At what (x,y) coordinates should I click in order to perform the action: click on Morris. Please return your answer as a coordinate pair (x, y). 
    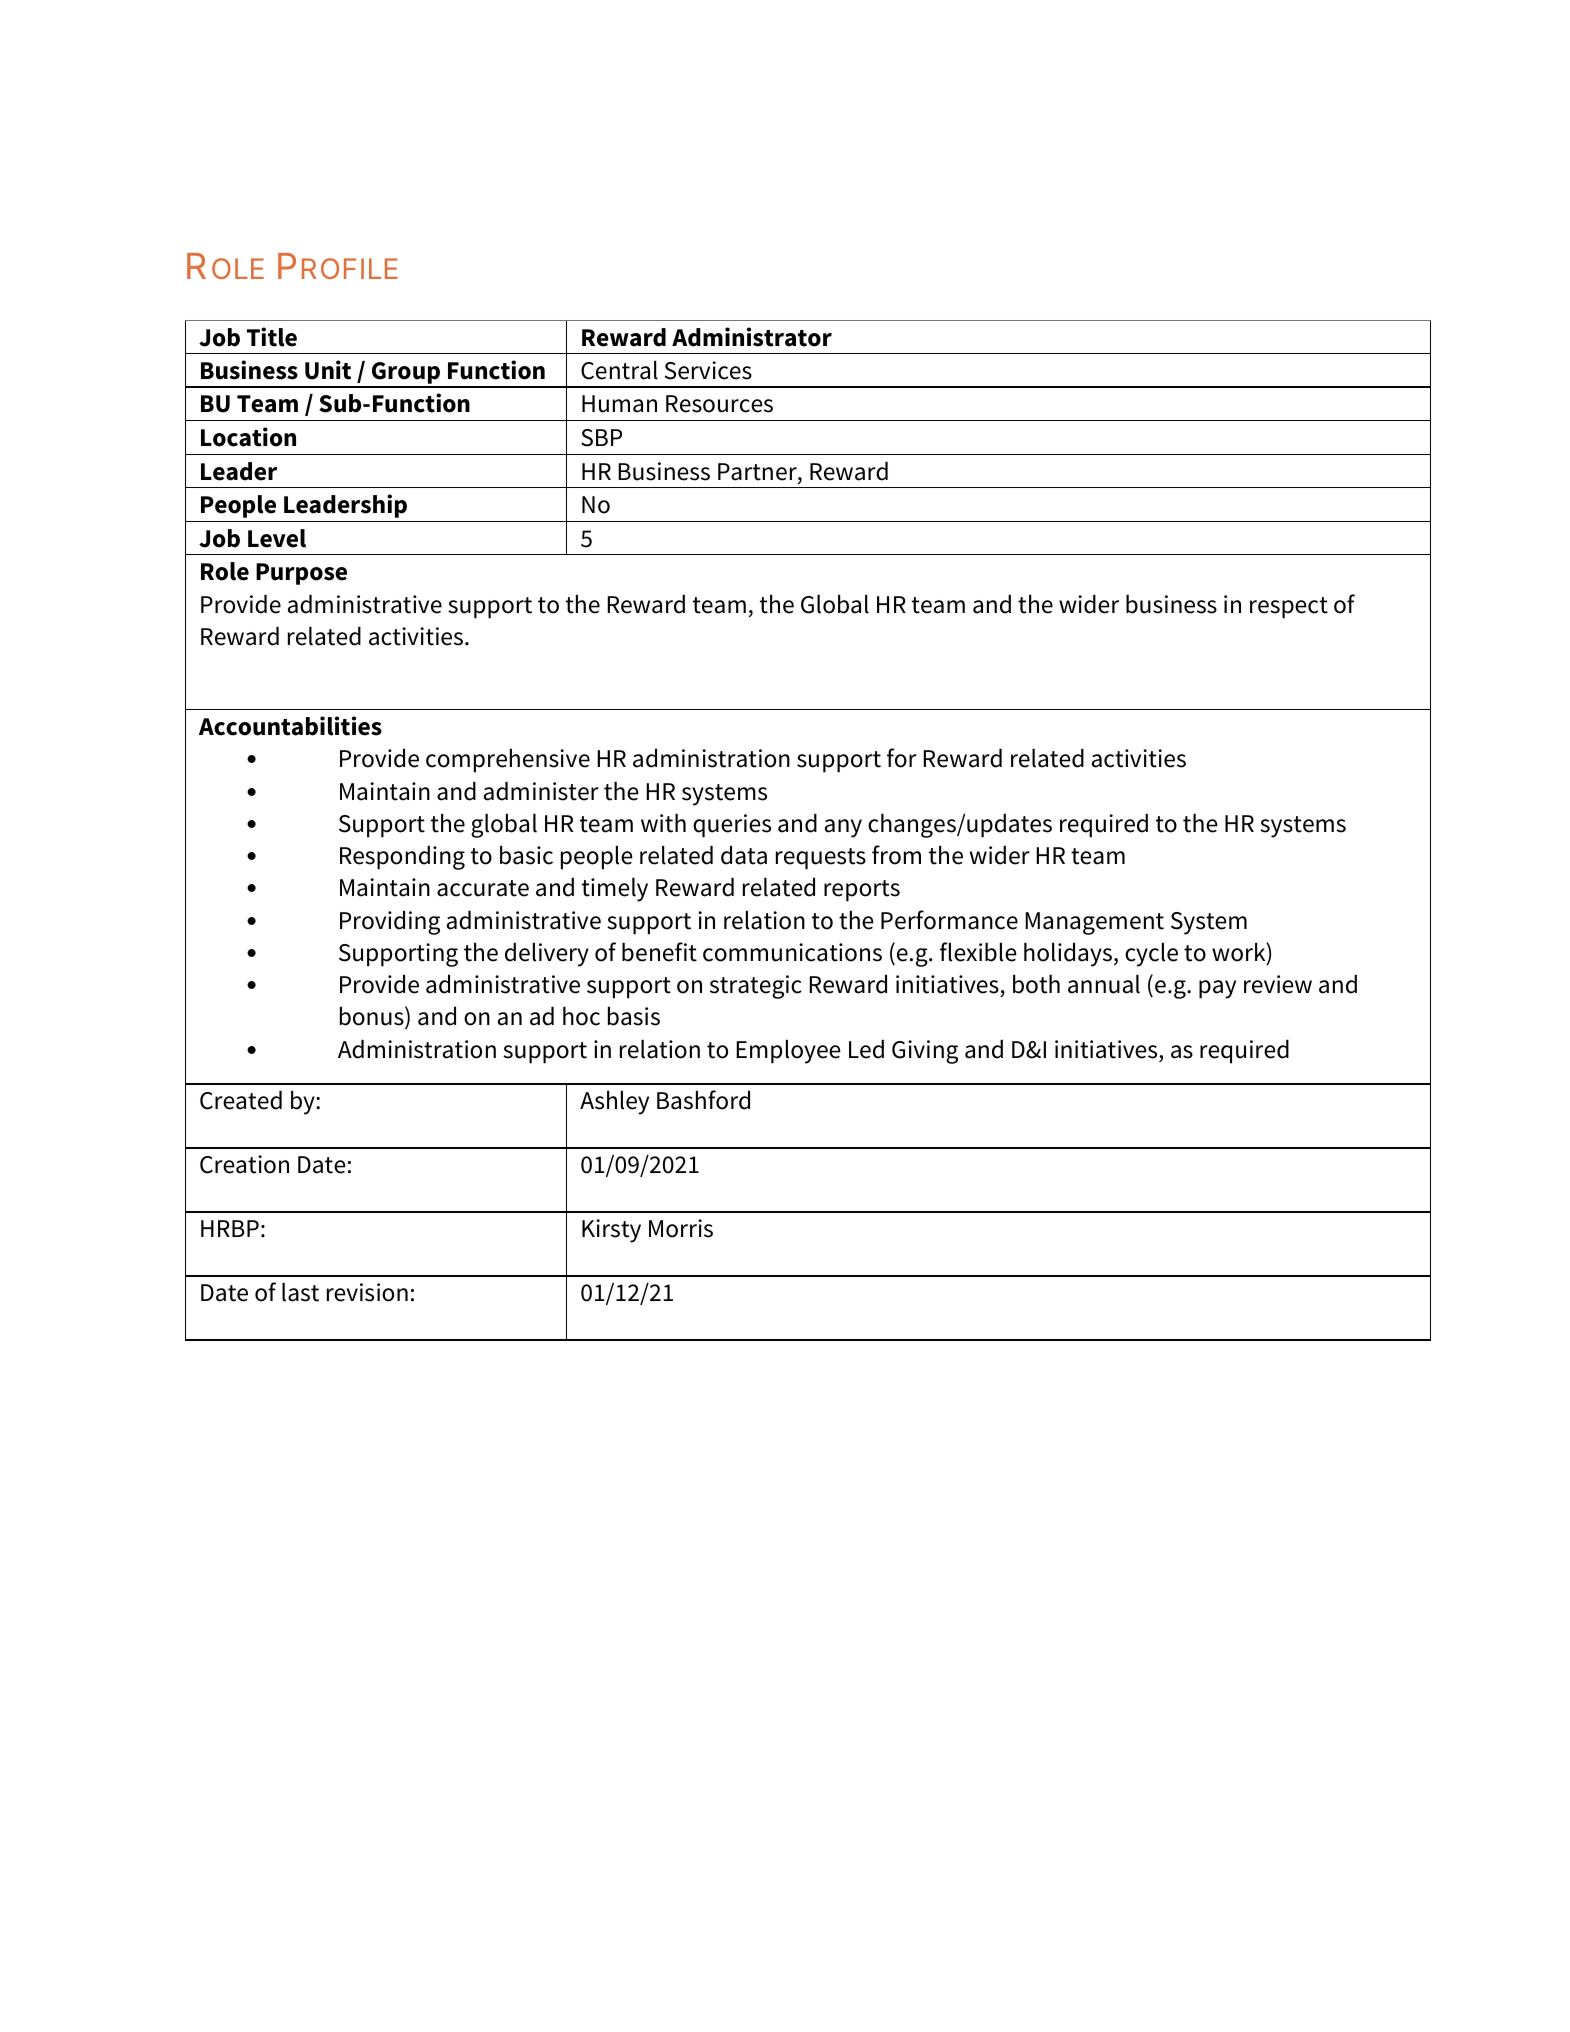
    Looking at the image, I should click on (681, 1228).
